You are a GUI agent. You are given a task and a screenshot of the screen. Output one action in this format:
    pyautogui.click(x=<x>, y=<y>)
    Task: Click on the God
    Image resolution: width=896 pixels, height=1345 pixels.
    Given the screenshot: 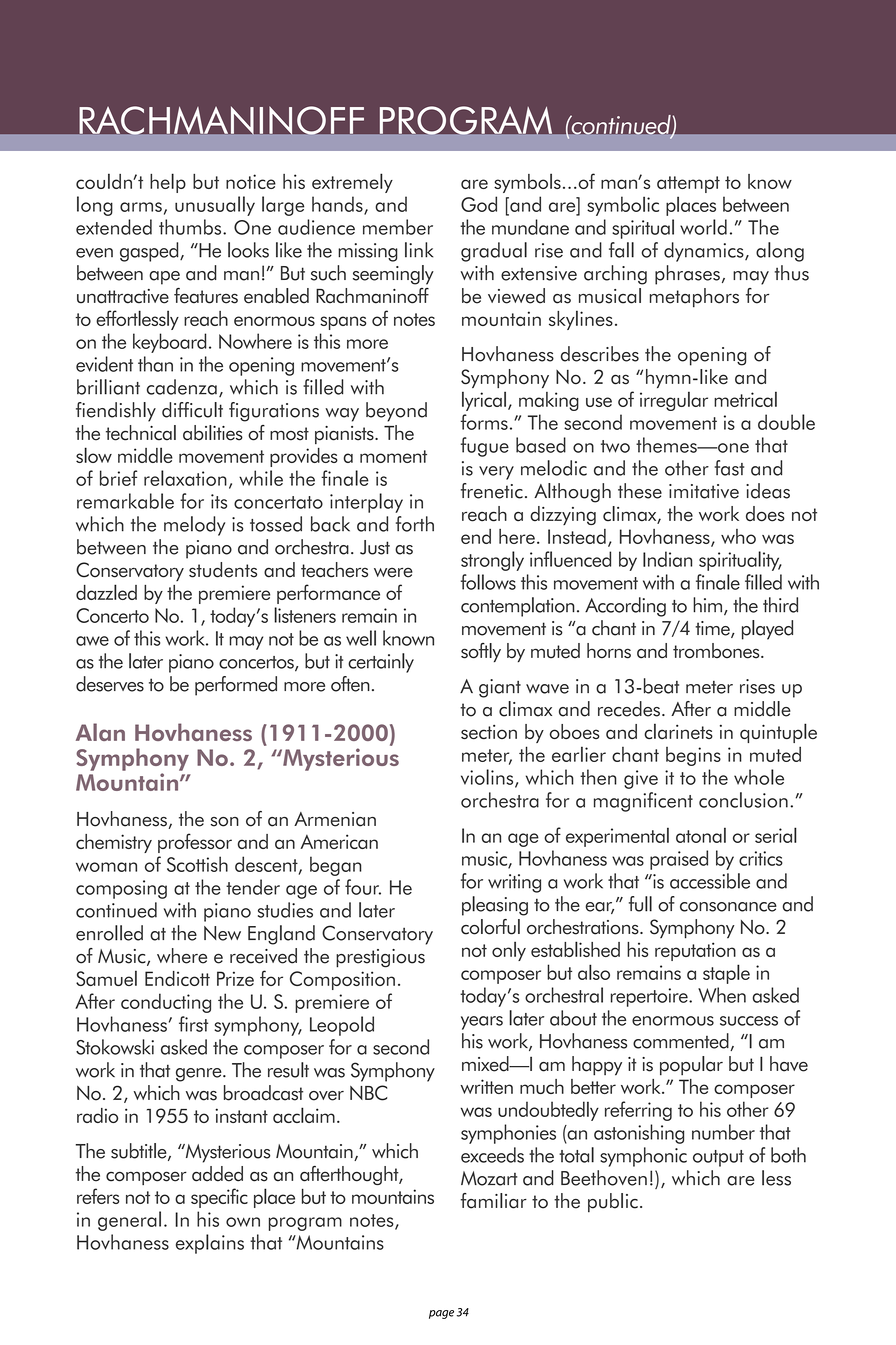 What is the action you would take?
    pyautogui.click(x=479, y=204)
